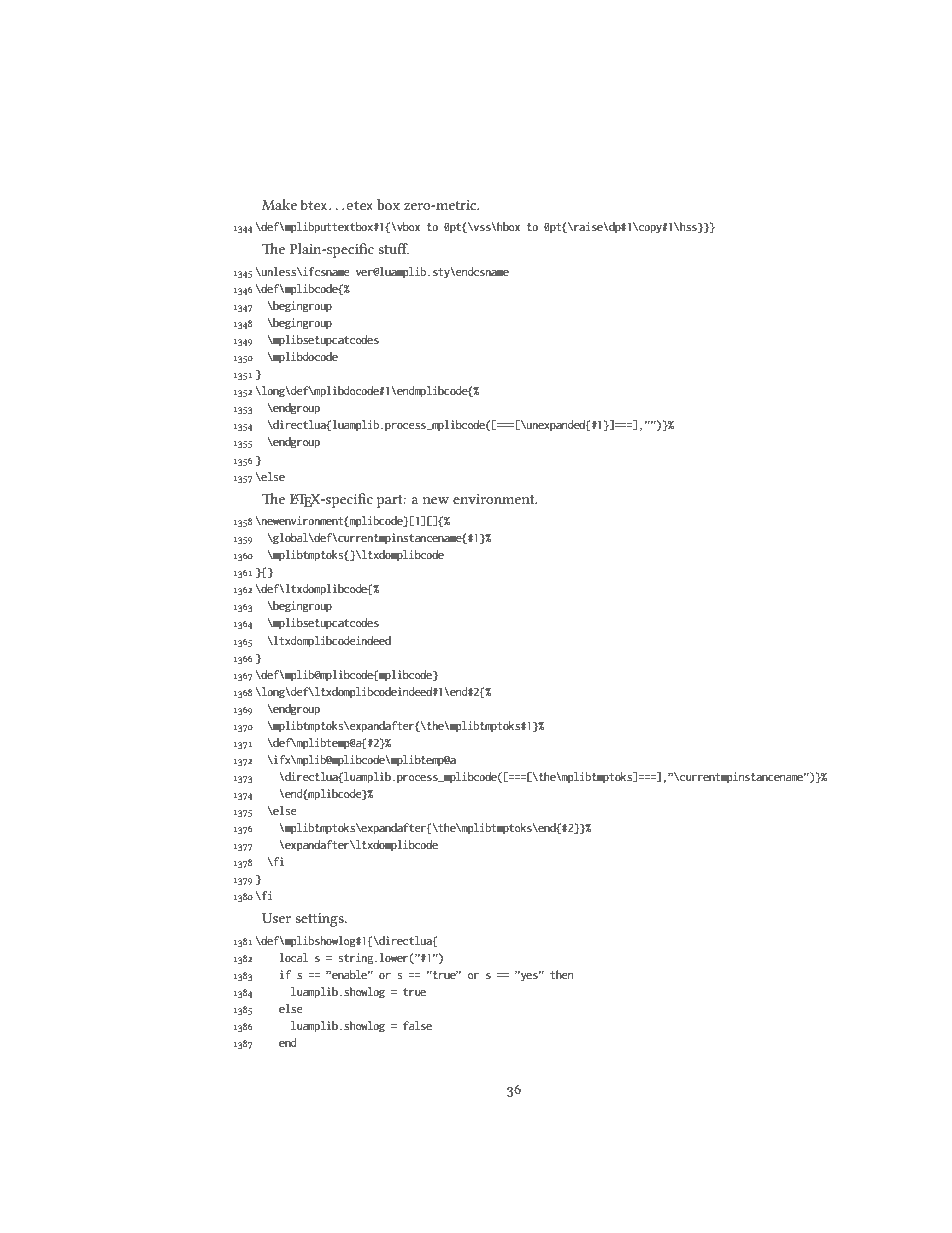 This screenshot has height=1233, width=952. I want to click on then, so click(561, 974).
